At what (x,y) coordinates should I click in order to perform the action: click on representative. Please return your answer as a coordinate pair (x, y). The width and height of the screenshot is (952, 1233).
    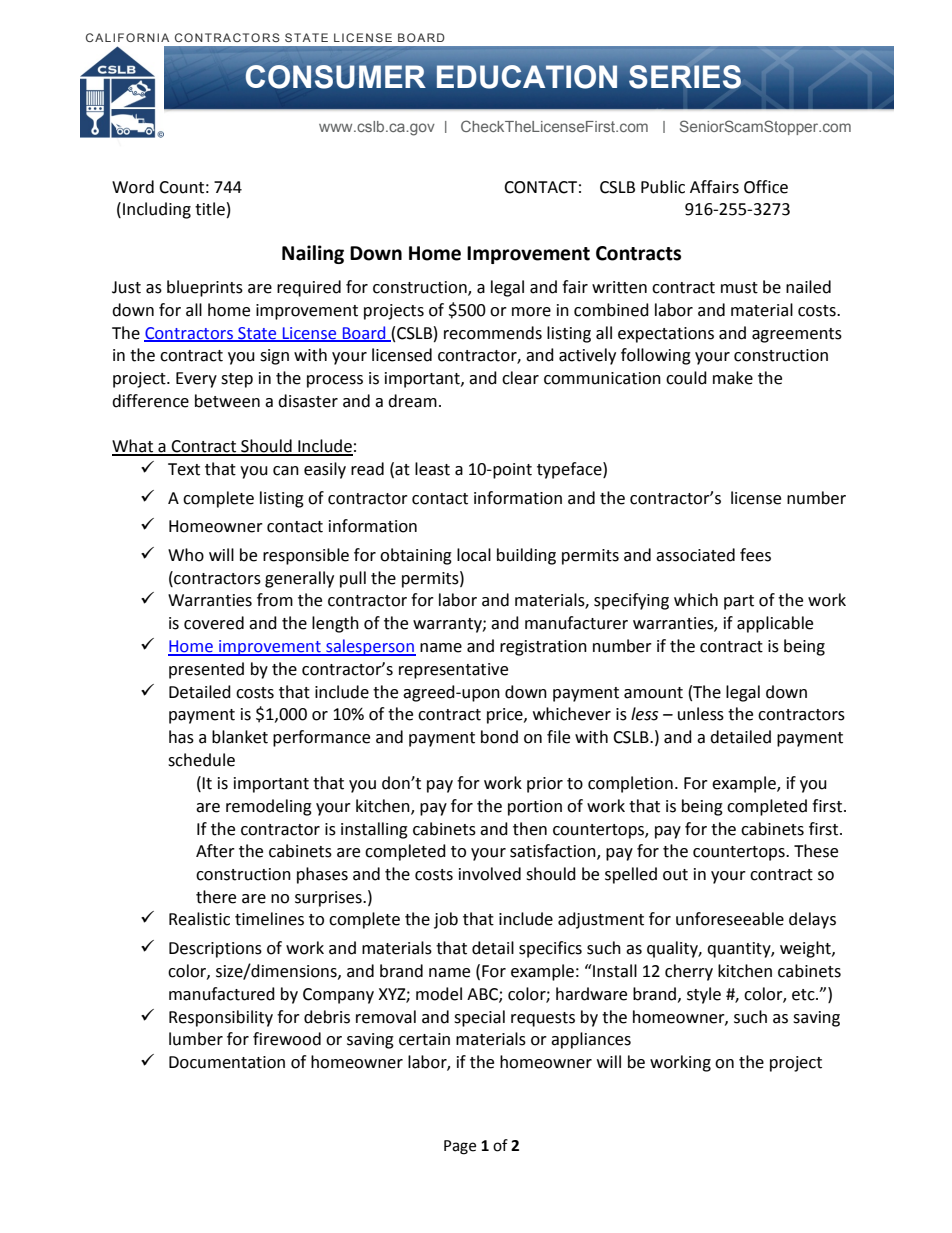
    Looking at the image, I should click on (453, 671).
